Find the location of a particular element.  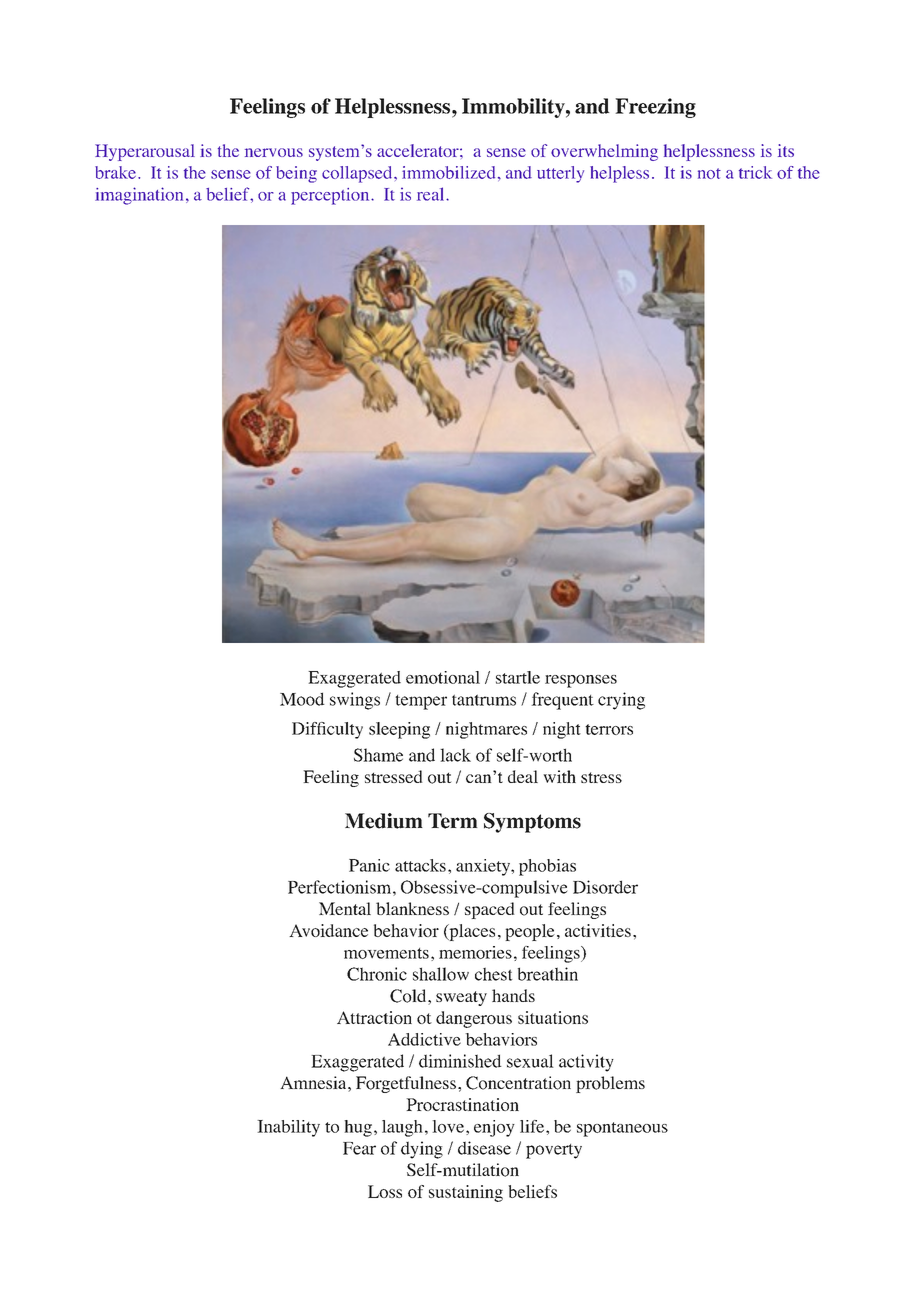

Inability is located at coordinates (288, 1128).
